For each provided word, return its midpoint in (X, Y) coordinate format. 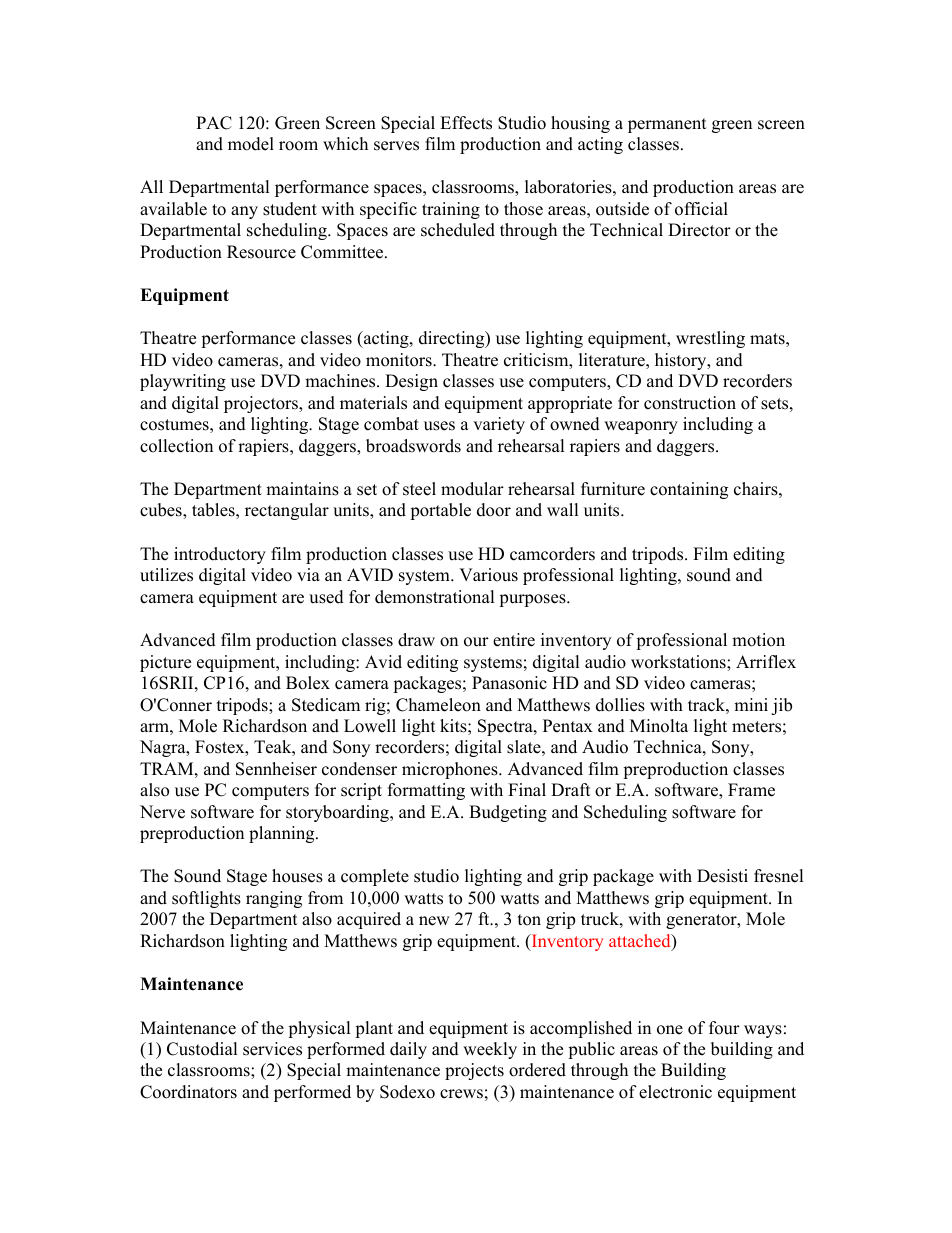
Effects (466, 123)
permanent (667, 125)
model (251, 144)
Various (488, 575)
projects (474, 1071)
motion (758, 640)
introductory (220, 555)
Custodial (202, 1049)
